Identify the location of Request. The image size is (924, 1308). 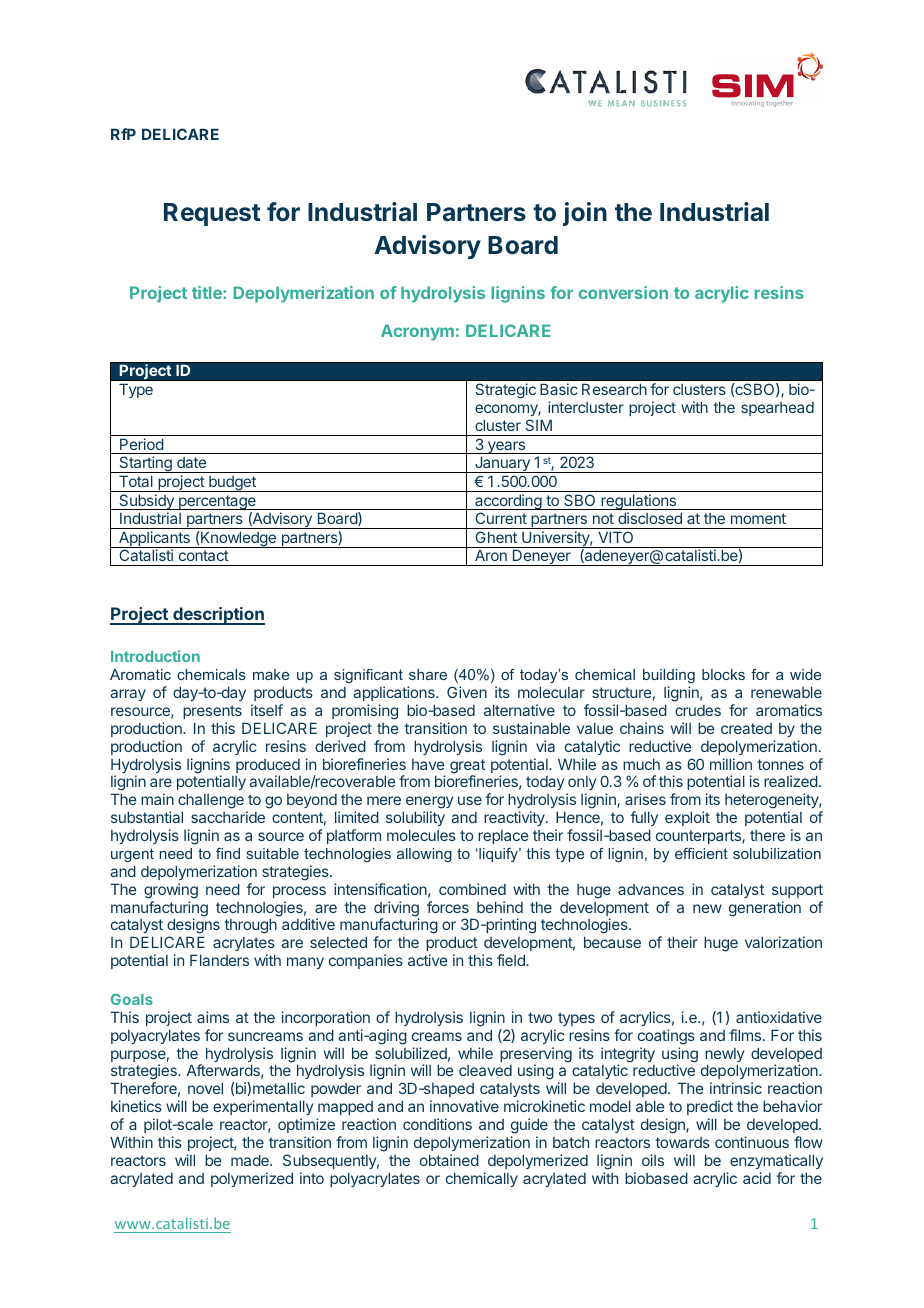
(212, 214).
